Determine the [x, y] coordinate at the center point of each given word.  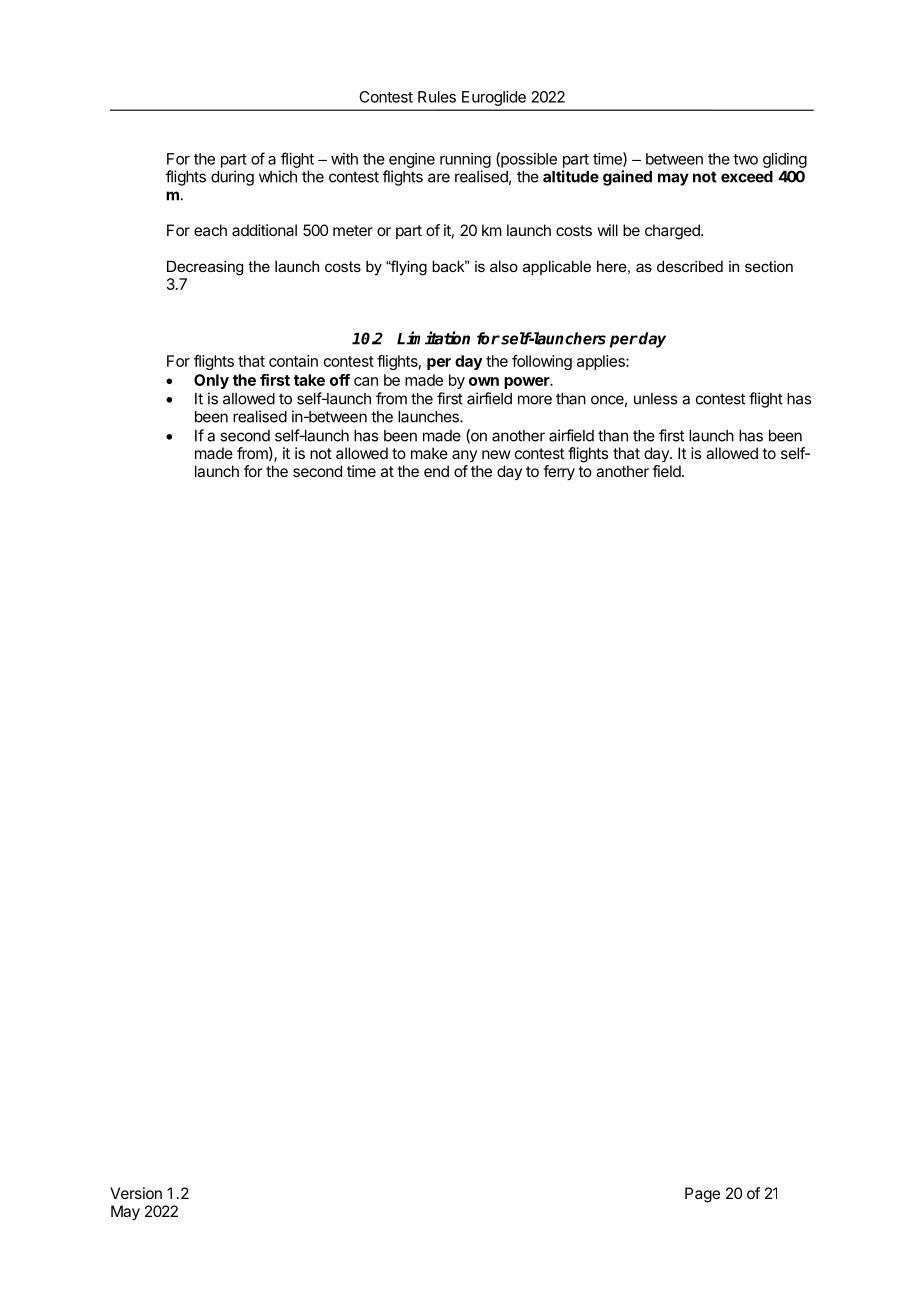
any [464, 456]
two [745, 159]
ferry [559, 473]
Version [136, 1193]
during [232, 178]
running [465, 160]
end [436, 471]
